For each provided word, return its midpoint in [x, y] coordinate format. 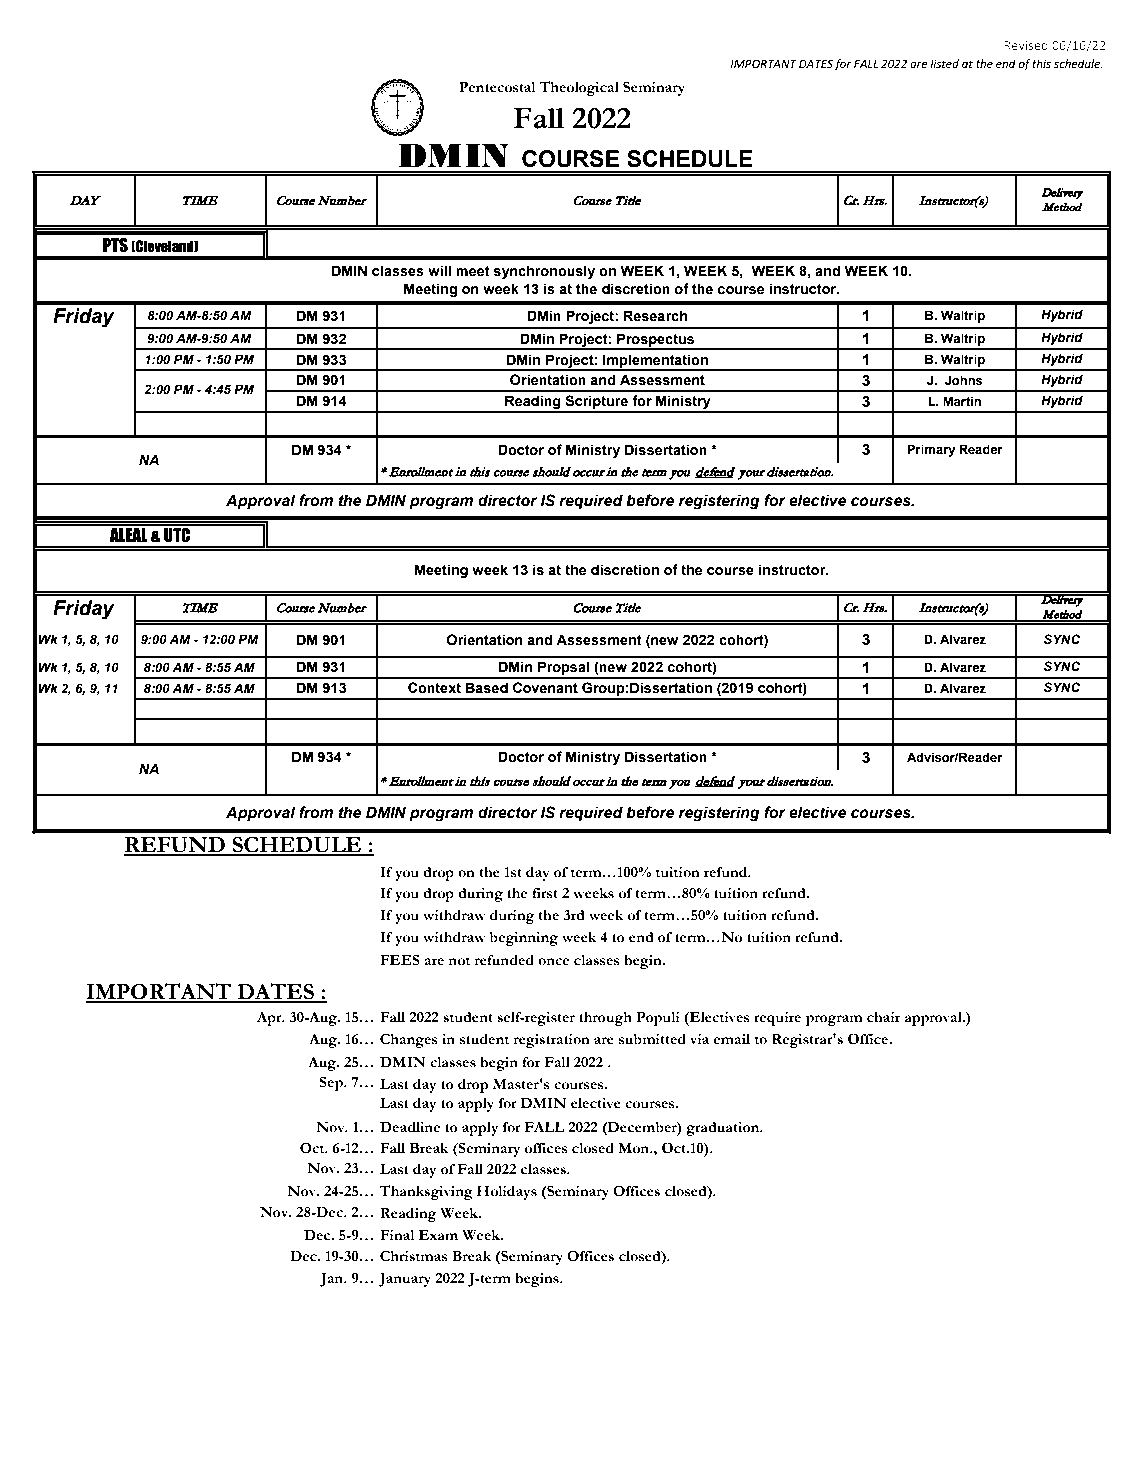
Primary [931, 450]
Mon [635, 1148]
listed [944, 64]
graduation [724, 1129]
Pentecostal [497, 87]
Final [397, 1235]
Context [434, 688]
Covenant [545, 688]
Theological [579, 88]
